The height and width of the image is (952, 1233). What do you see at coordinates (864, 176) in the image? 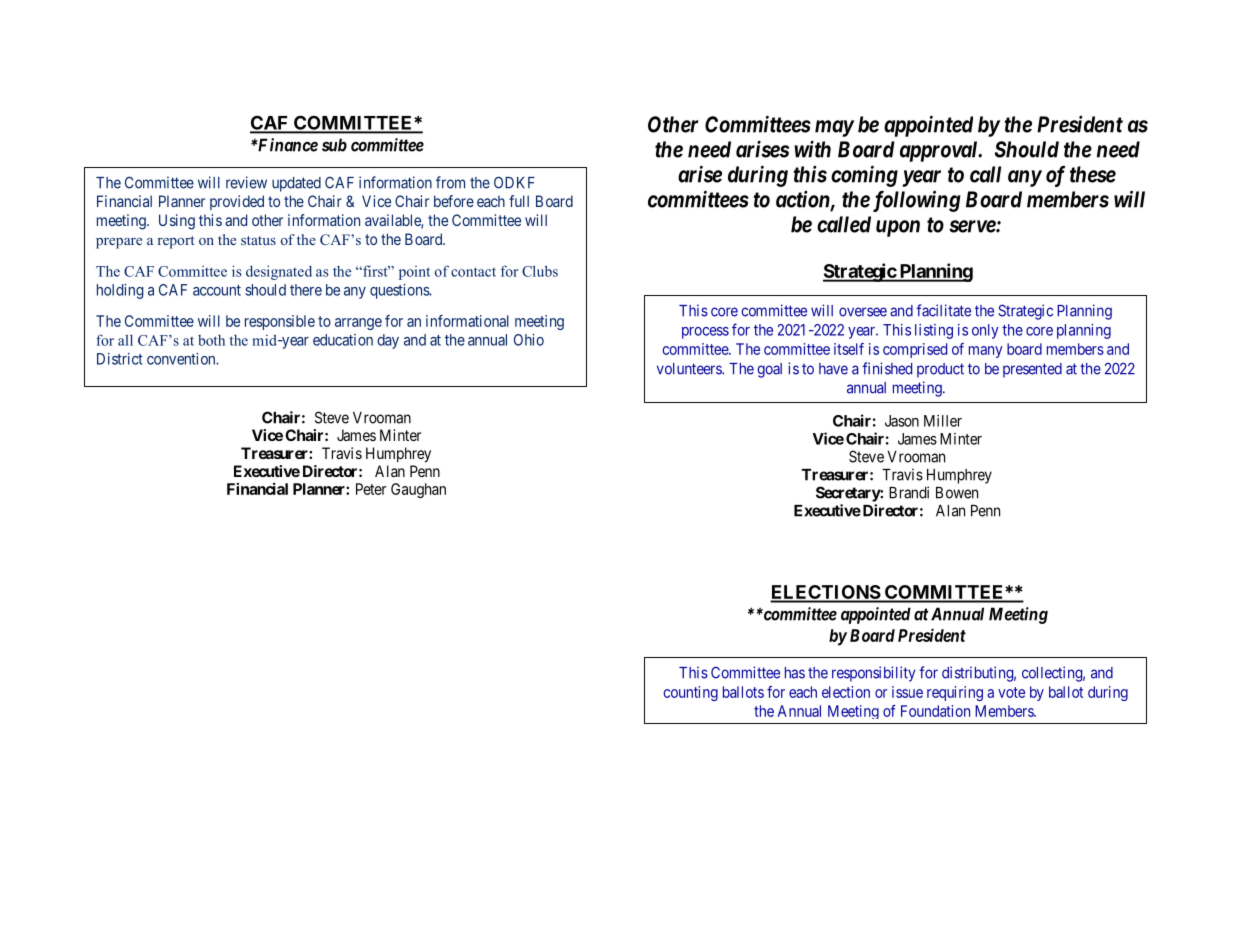
I see `coming` at bounding box center [864, 176].
